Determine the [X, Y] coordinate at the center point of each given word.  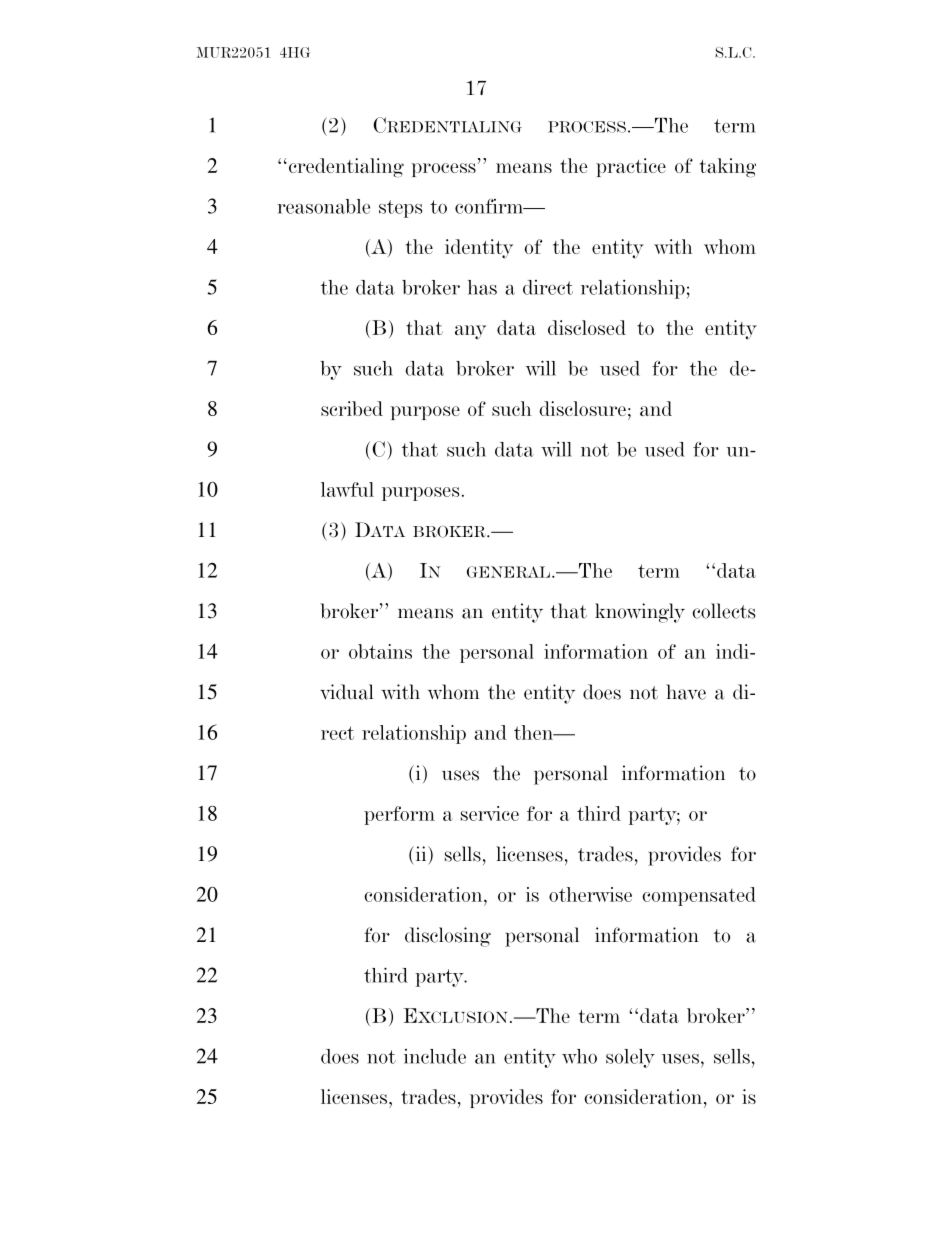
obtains [380, 651]
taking [728, 168]
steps [401, 209]
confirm [490, 206]
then [535, 732]
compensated [699, 896]
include [435, 1056]
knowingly [640, 613]
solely [630, 1058]
